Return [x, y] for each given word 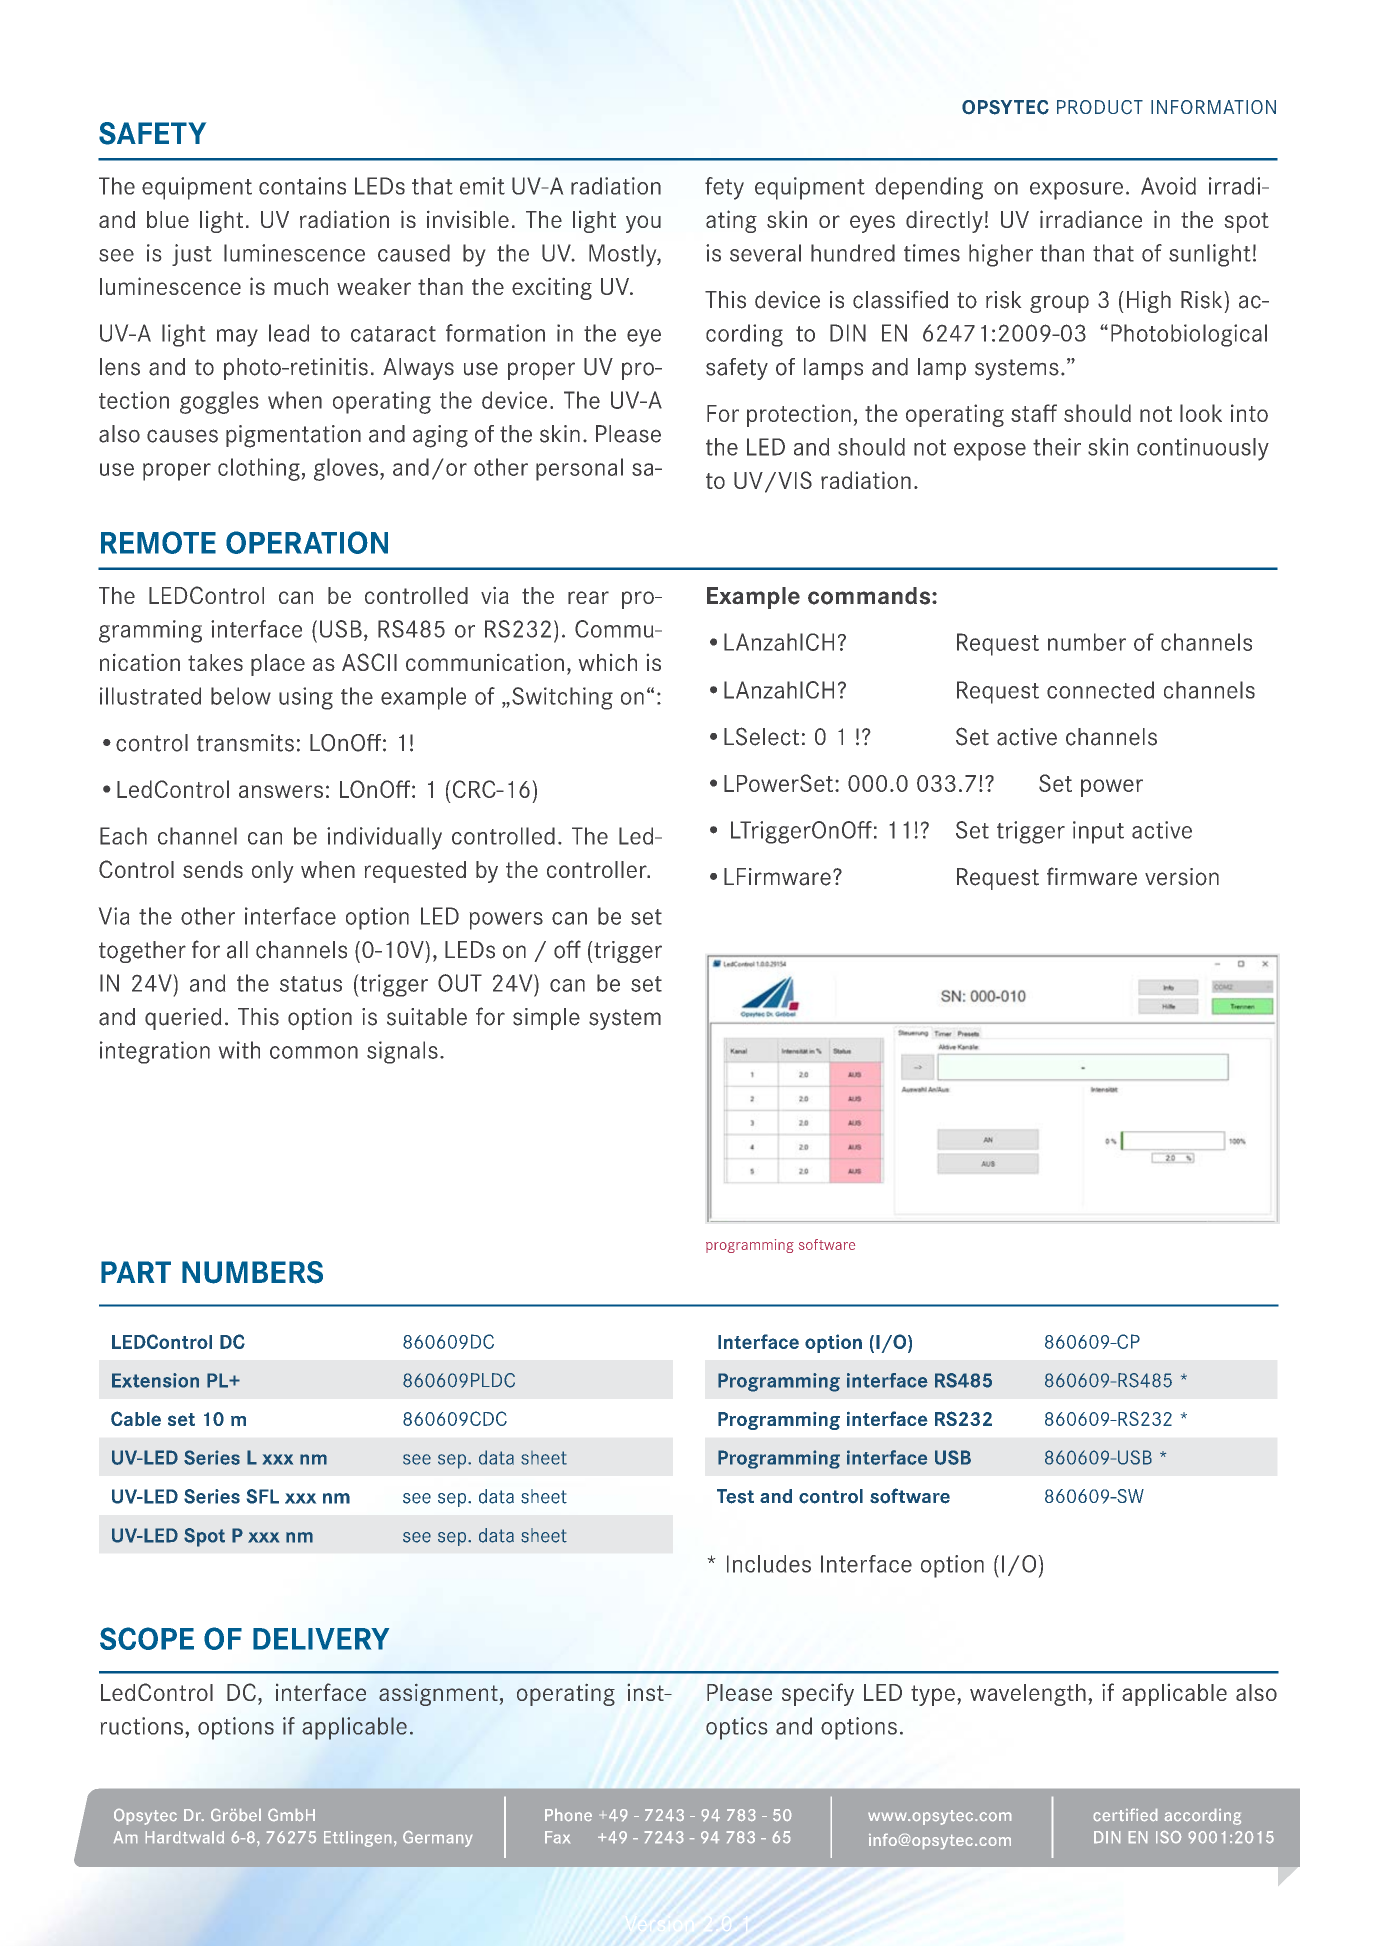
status [311, 984]
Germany [437, 1839]
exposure [1076, 191]
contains [302, 186]
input [1098, 832]
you [643, 224]
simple [546, 1019]
